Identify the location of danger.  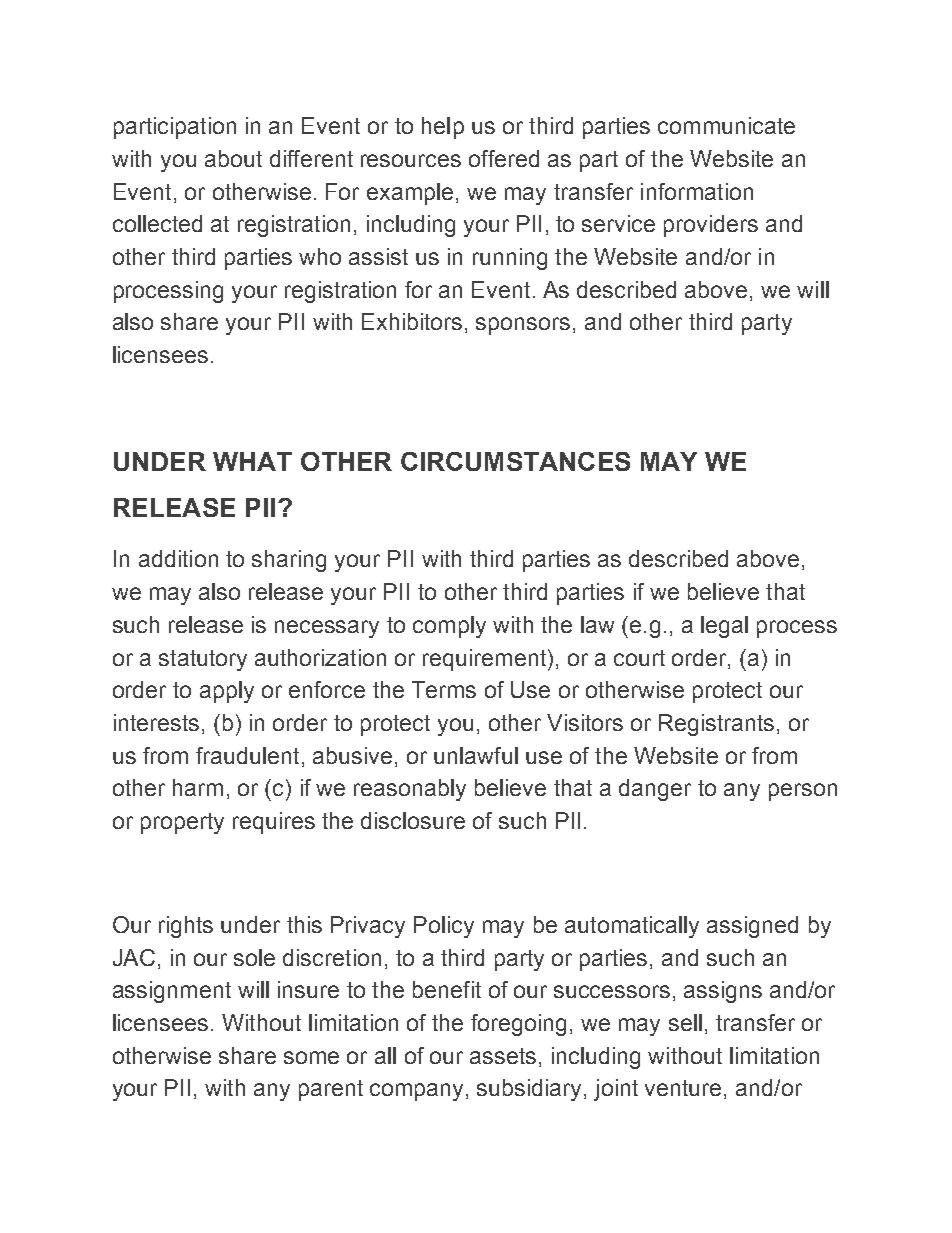
(655, 790).
